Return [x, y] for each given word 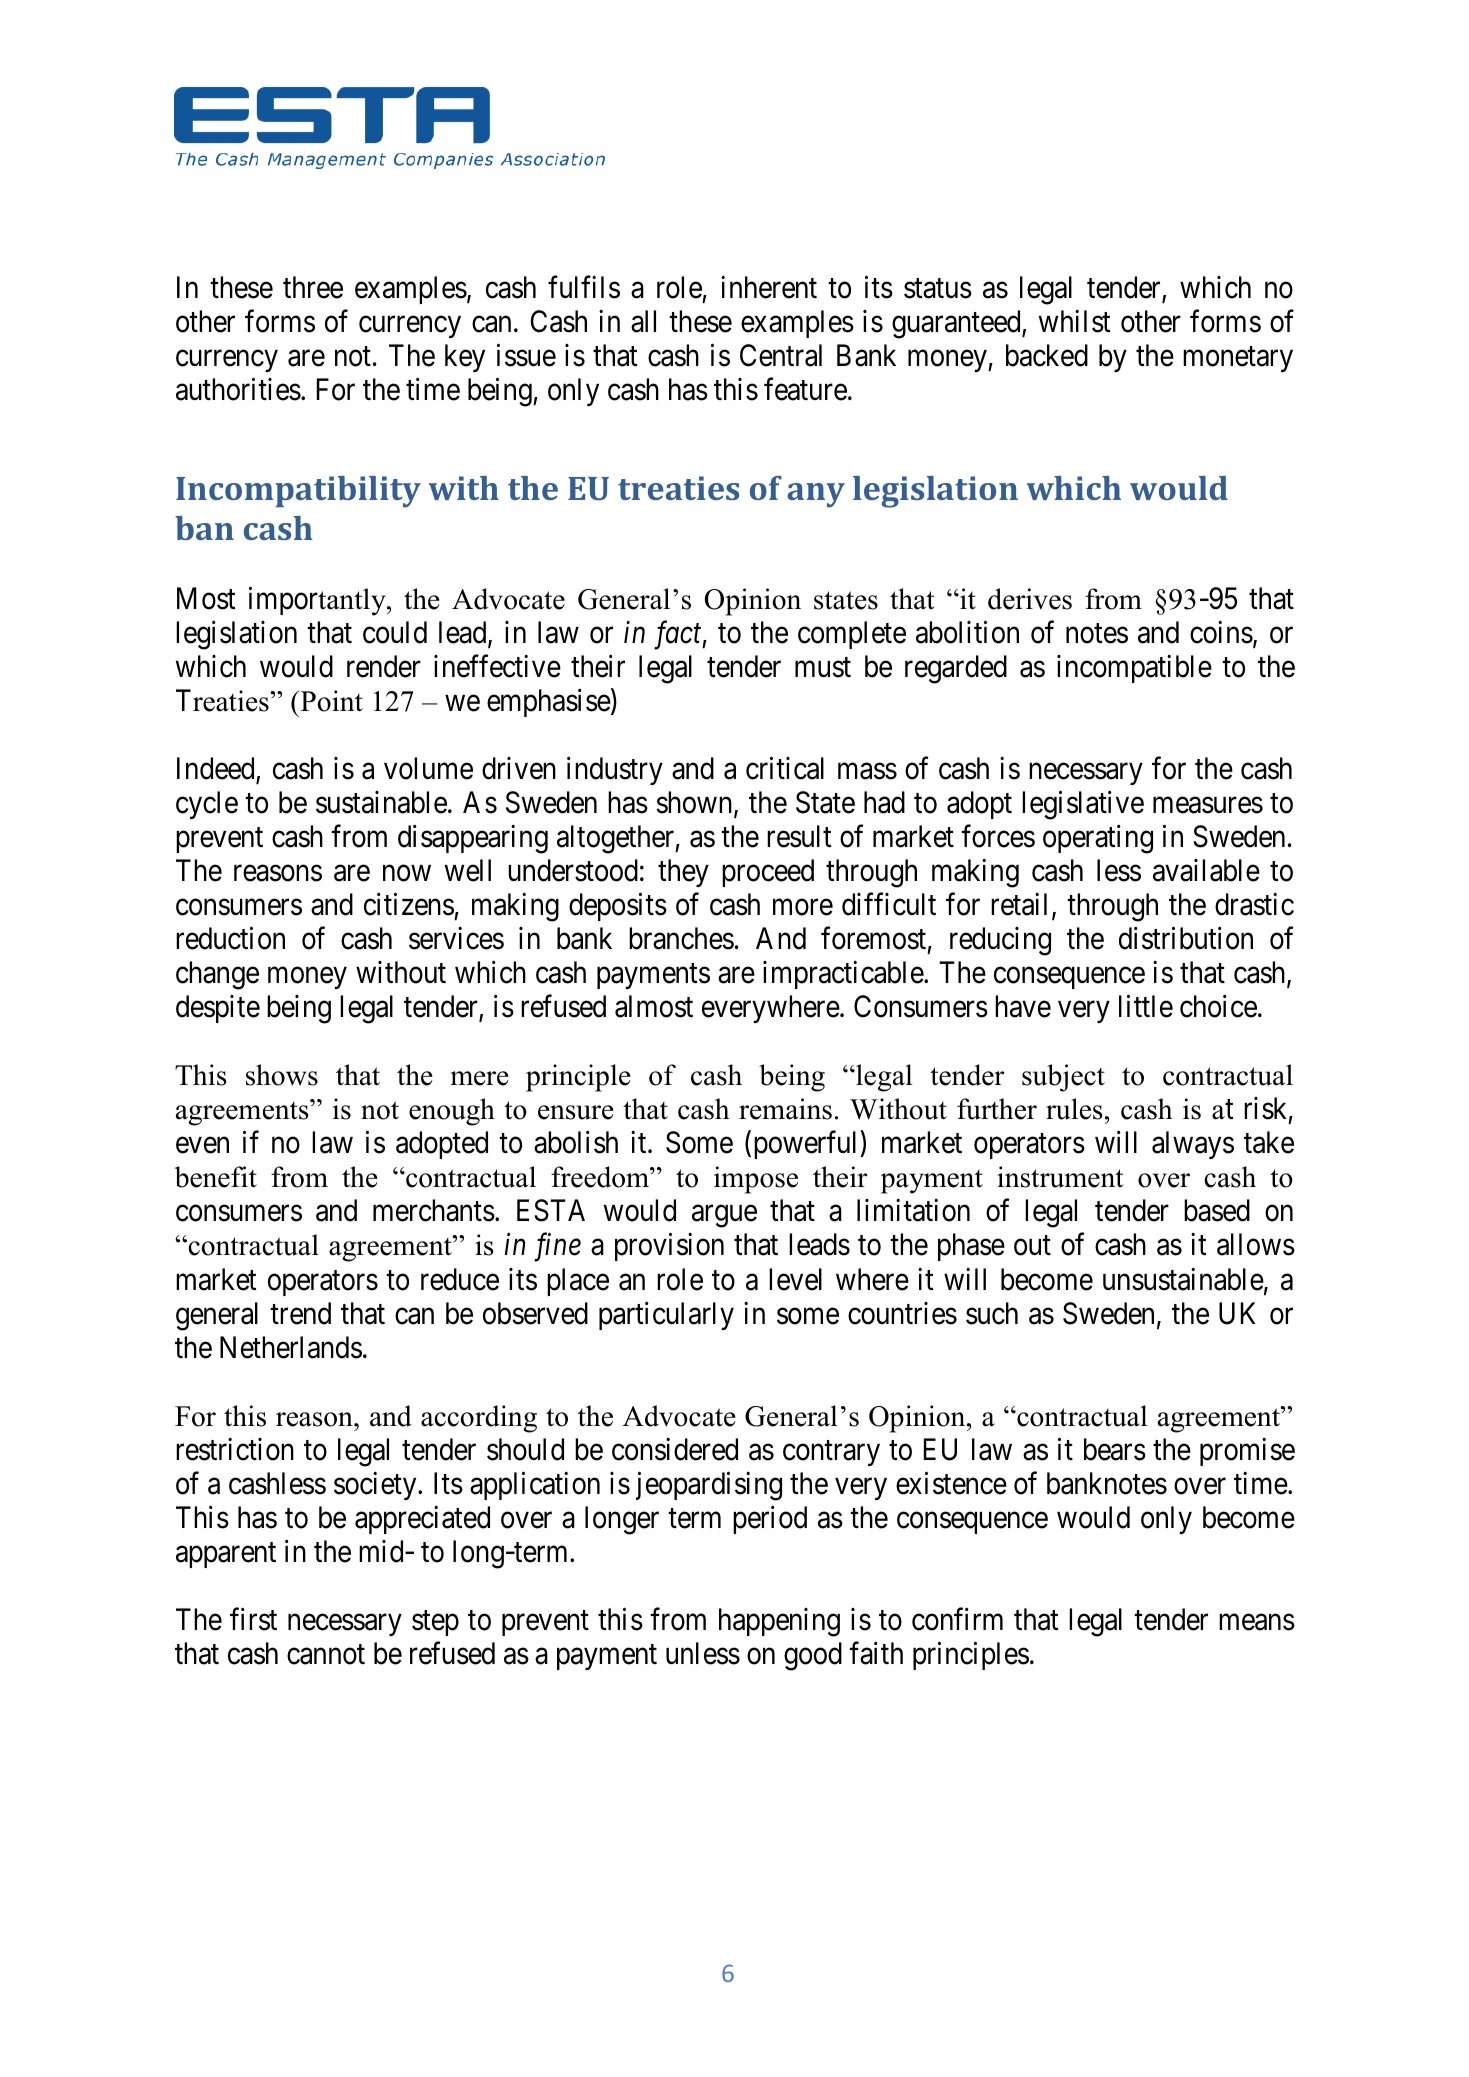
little [1146, 1006]
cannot [326, 1655]
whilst [1075, 321]
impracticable [844, 975]
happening [779, 1622]
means [1257, 1622]
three [313, 287]
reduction [230, 938]
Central [781, 355]
